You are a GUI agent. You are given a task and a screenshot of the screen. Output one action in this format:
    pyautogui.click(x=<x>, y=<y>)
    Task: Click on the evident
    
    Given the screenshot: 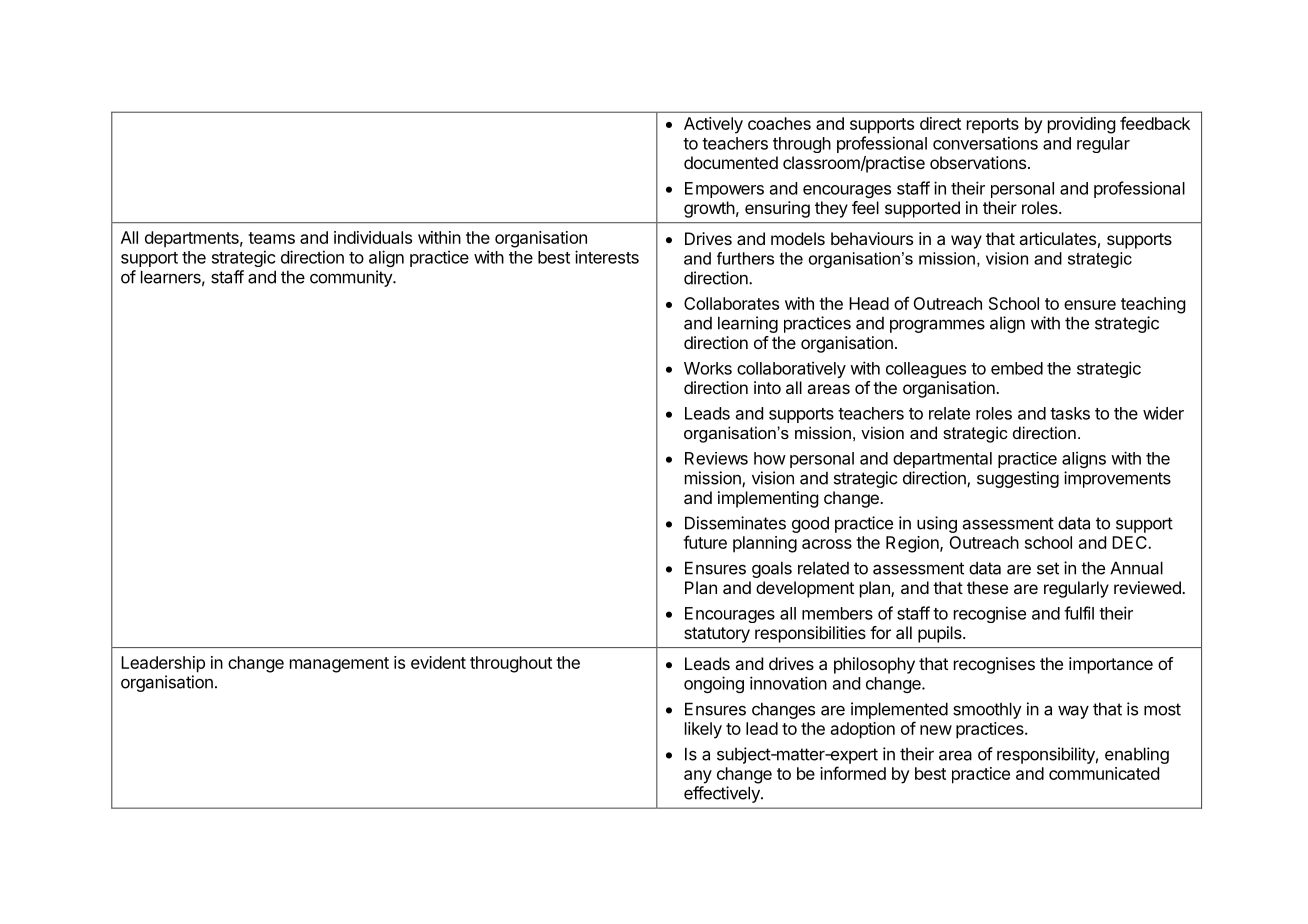 What is the action you would take?
    pyautogui.click(x=438, y=662)
